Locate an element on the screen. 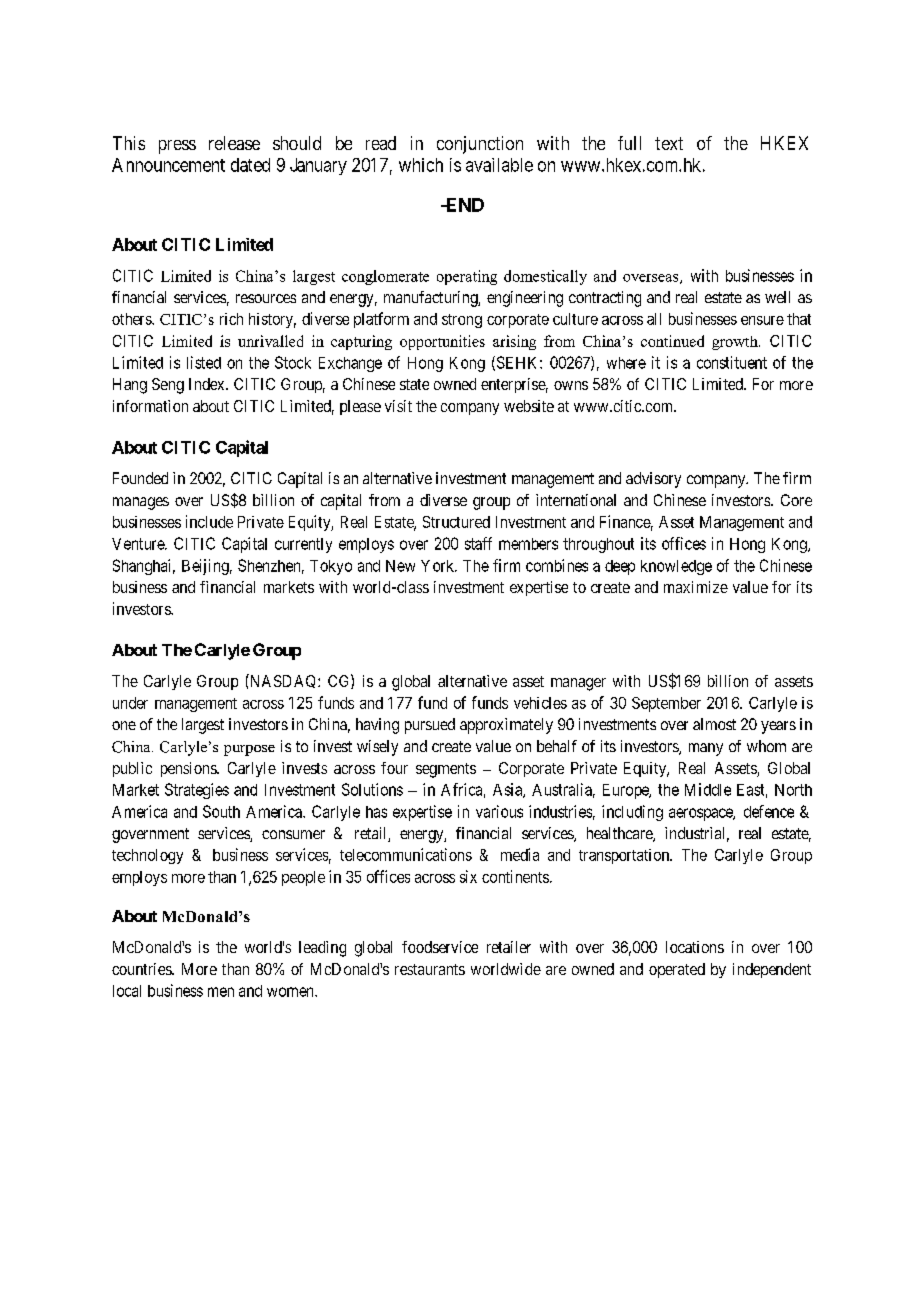  locations is located at coordinates (695, 947).
